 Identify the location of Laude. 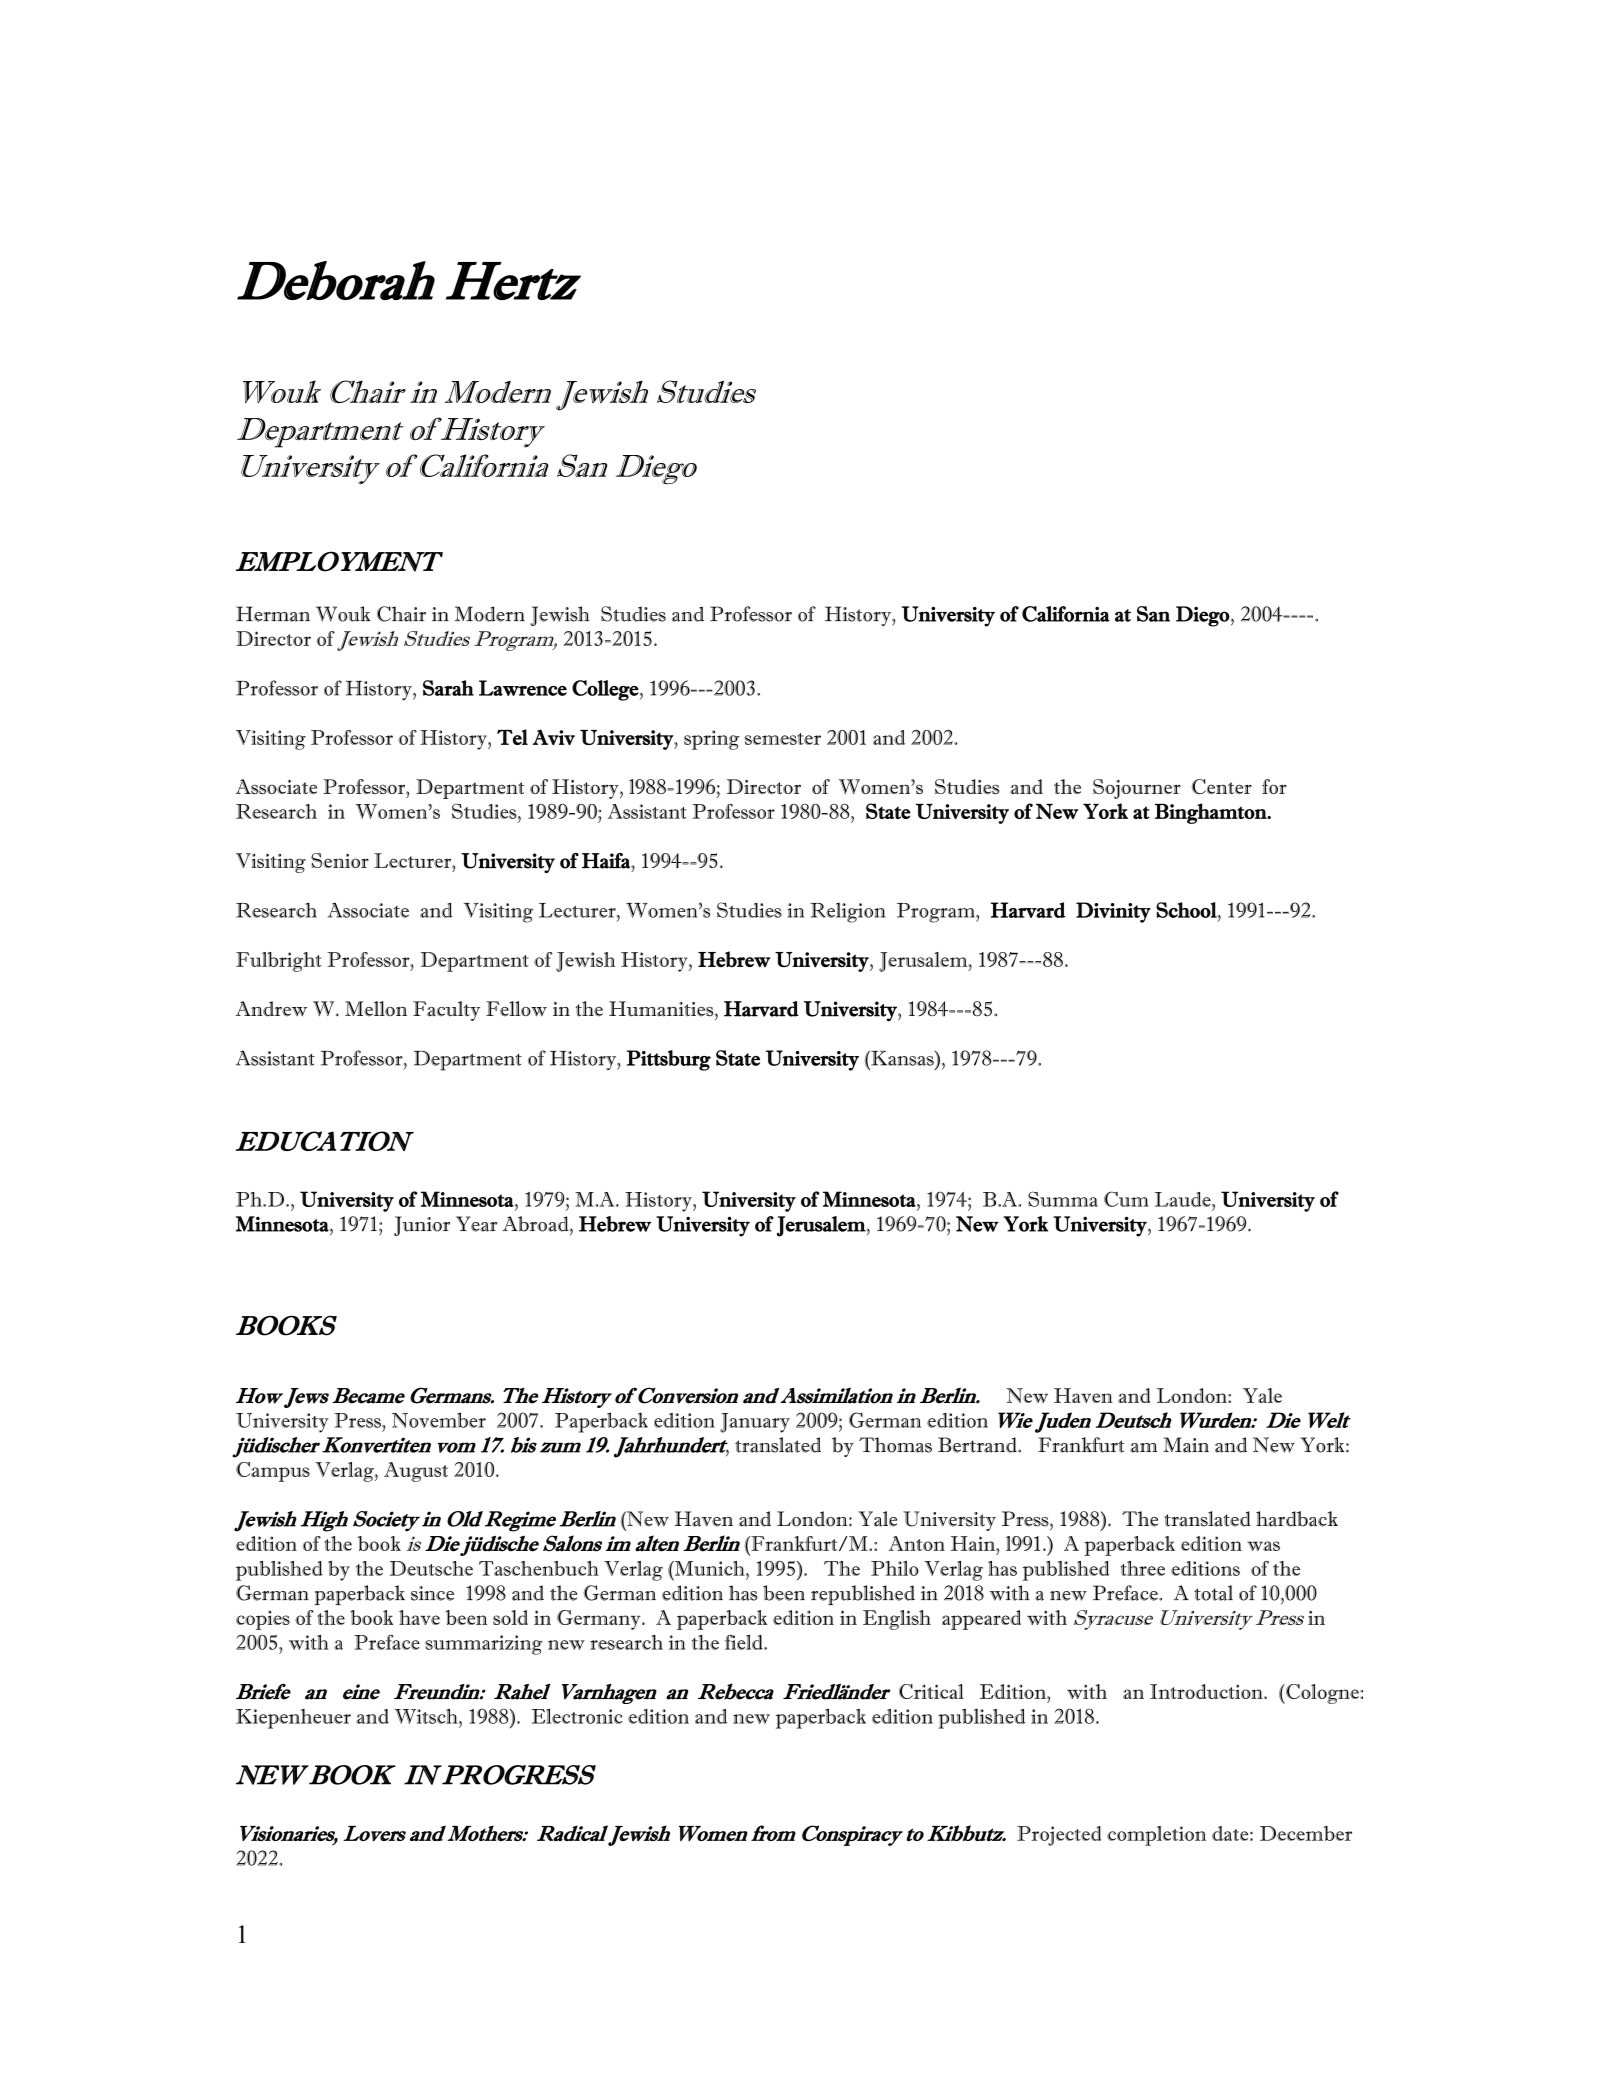
(1184, 1199).
